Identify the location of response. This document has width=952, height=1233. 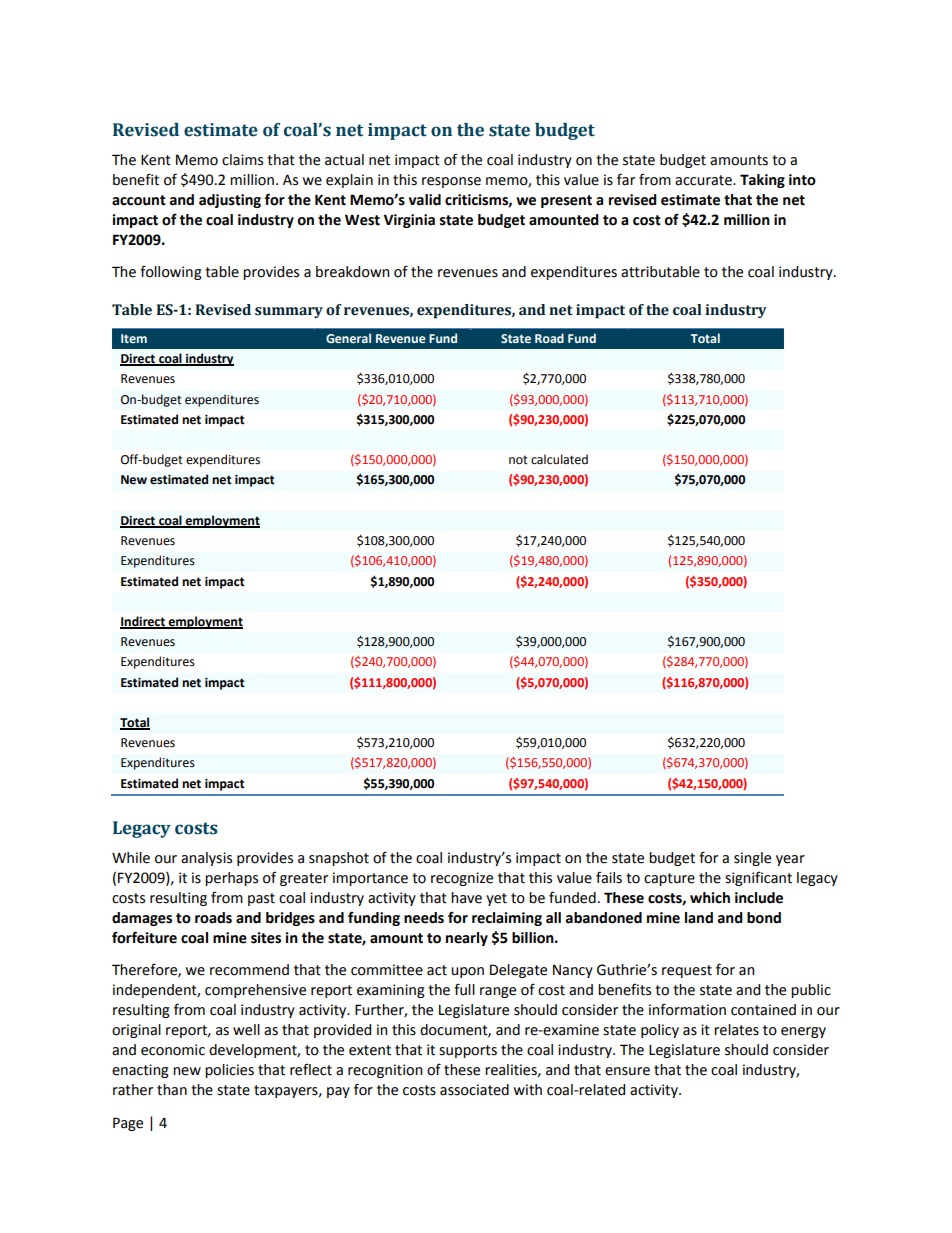
(451, 182).
